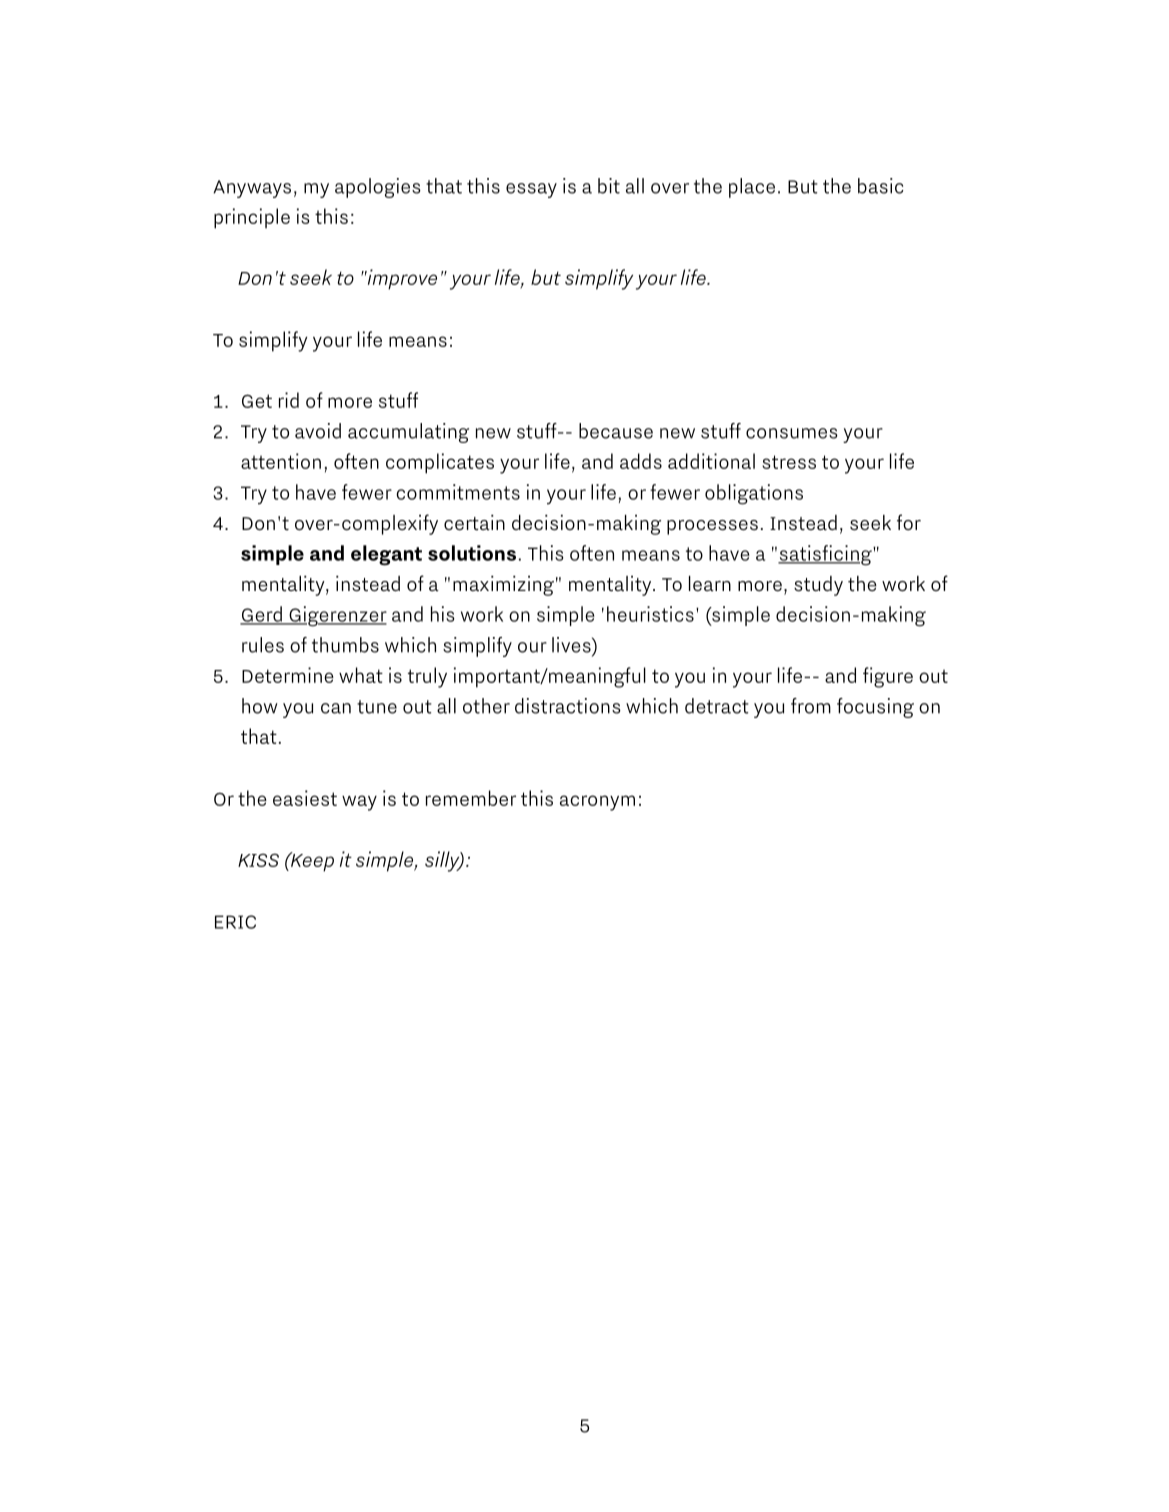 The height and width of the page is (1512, 1169). Describe the element at coordinates (789, 462) in the page. I see `stress` at that location.
